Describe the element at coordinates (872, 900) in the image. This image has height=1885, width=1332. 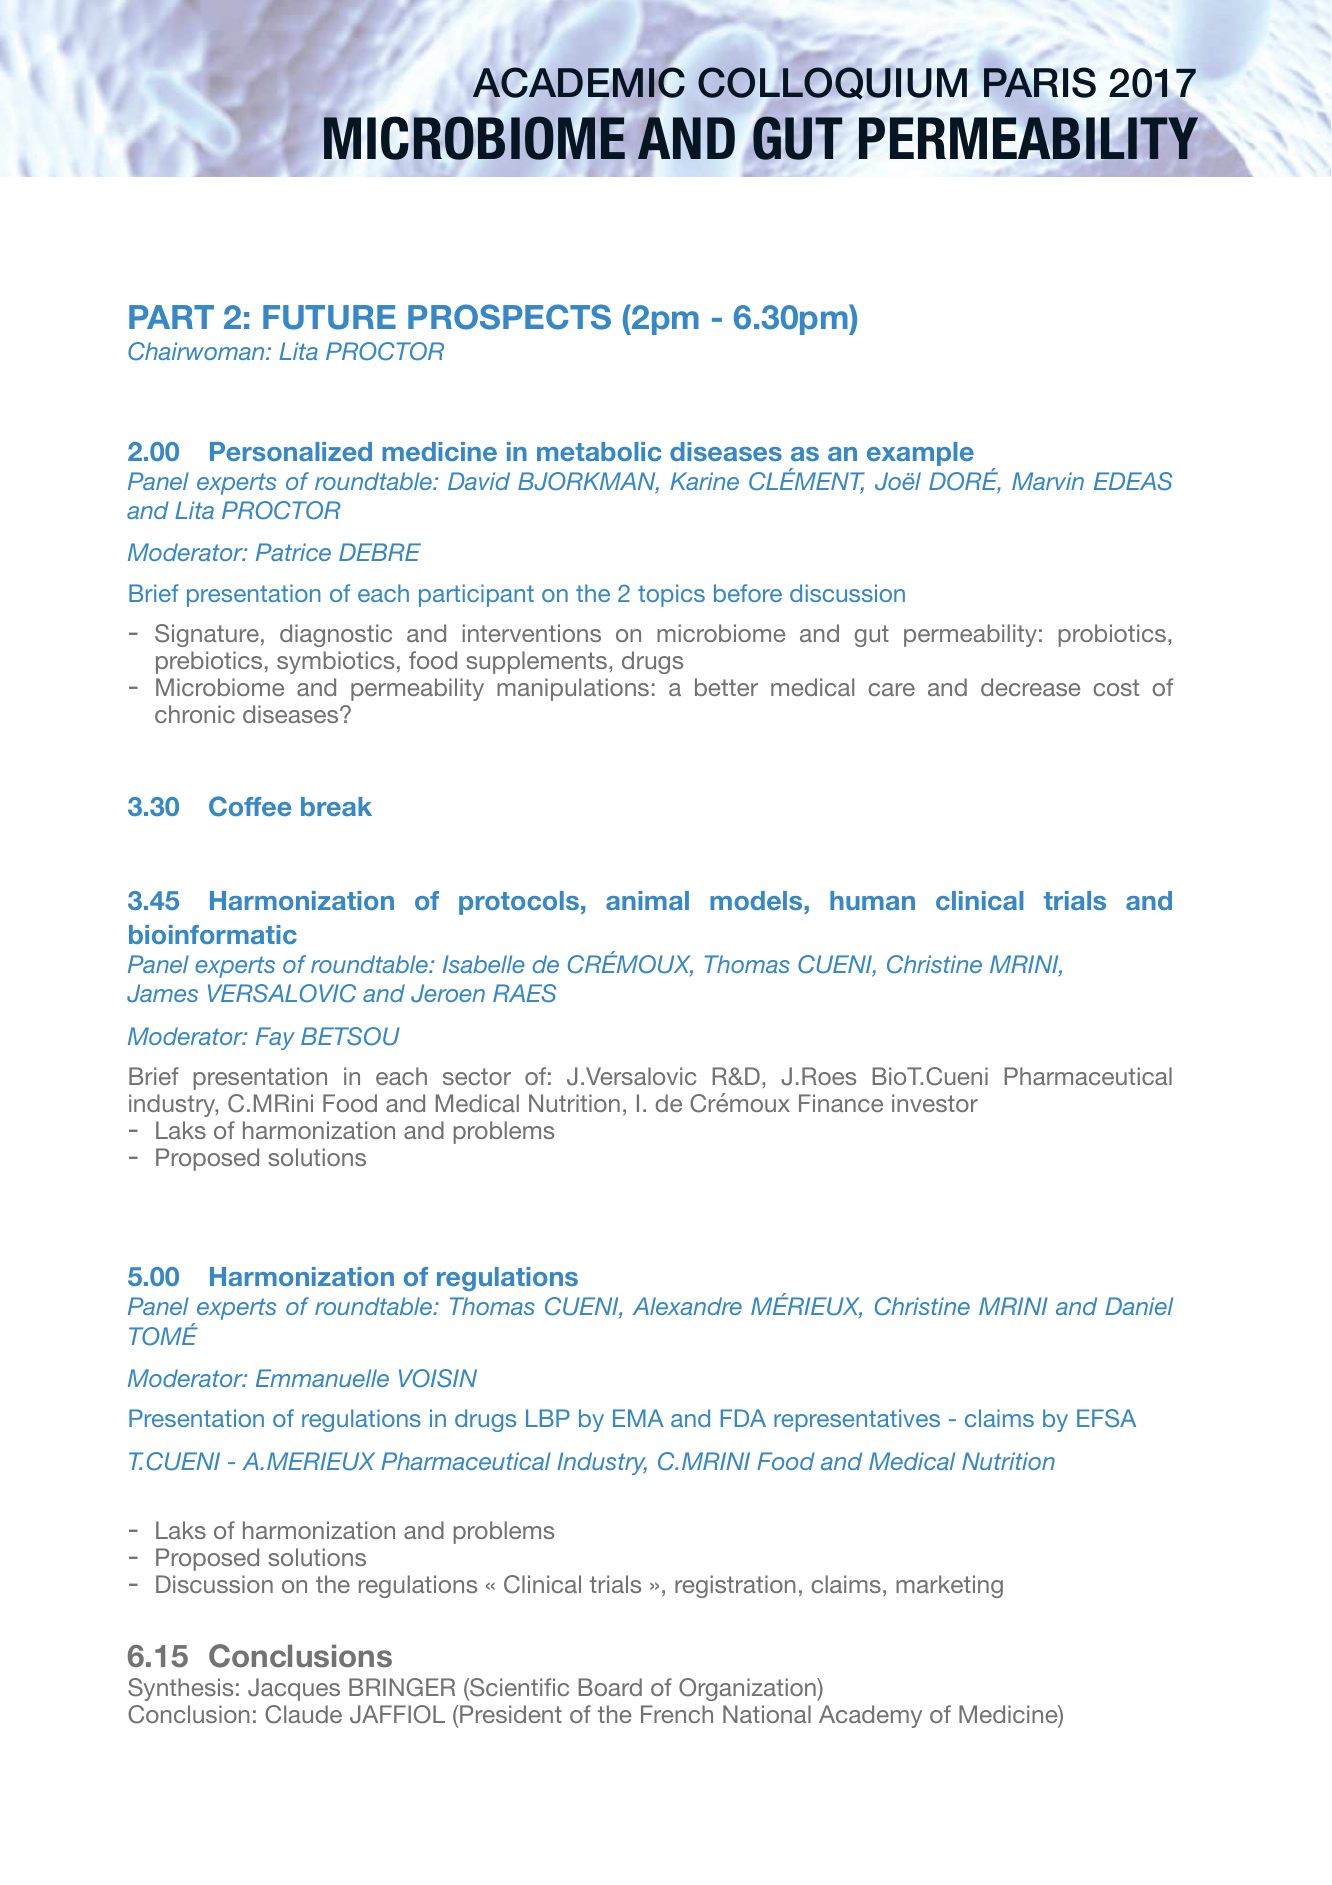
I see `human` at that location.
